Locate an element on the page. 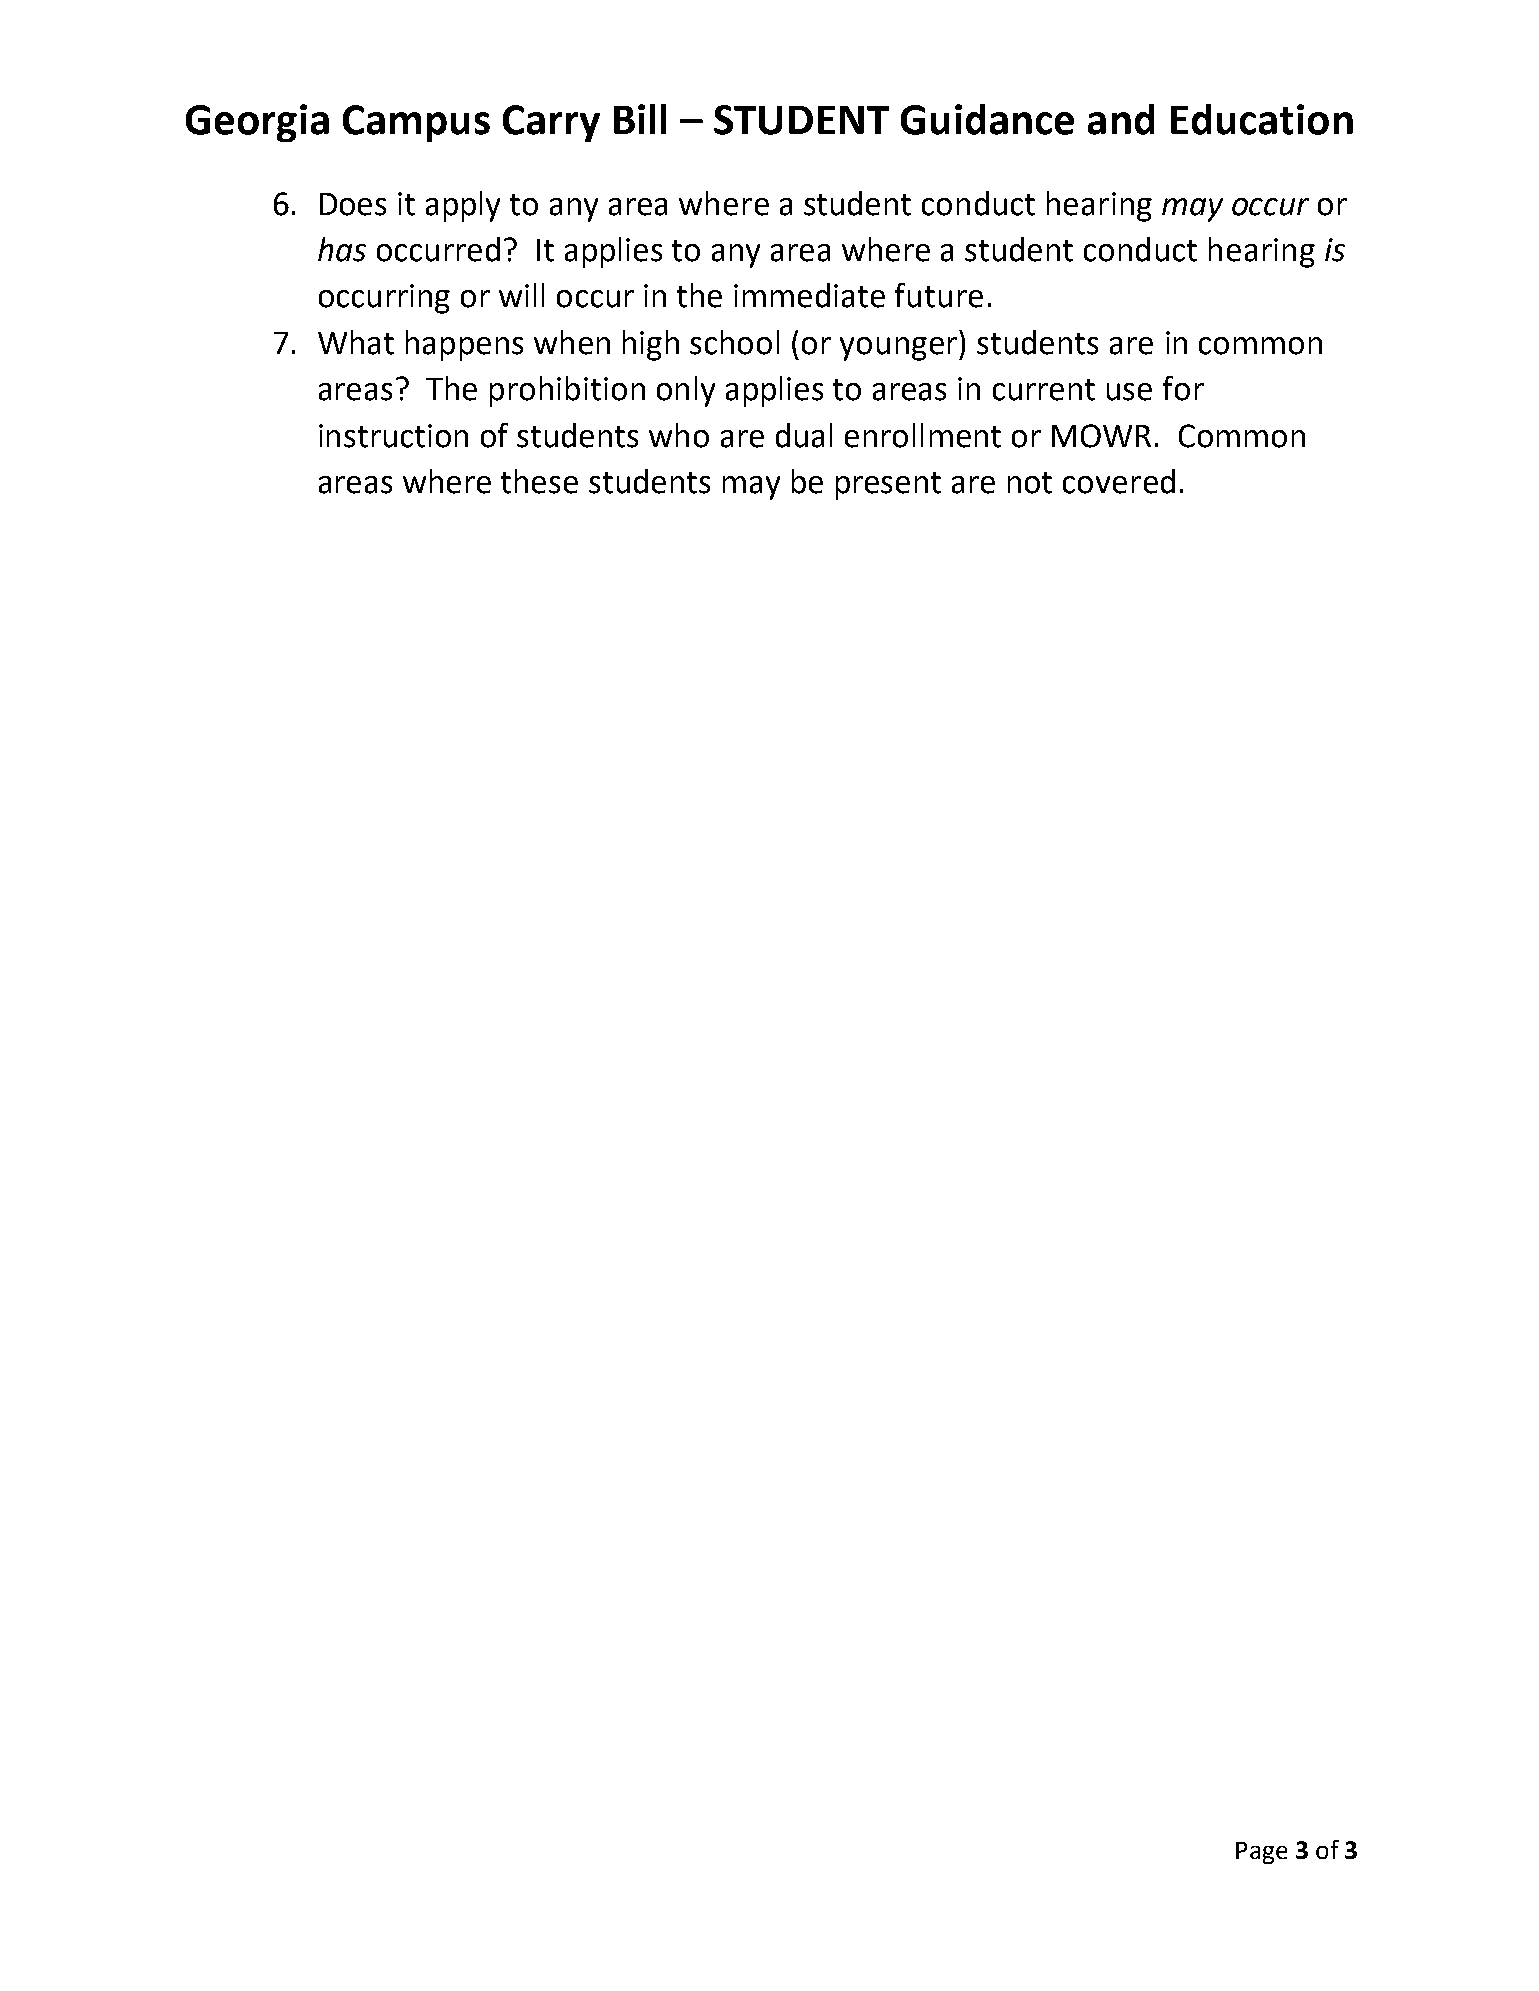 The height and width of the image is (1991, 1539). these is located at coordinates (539, 481).
